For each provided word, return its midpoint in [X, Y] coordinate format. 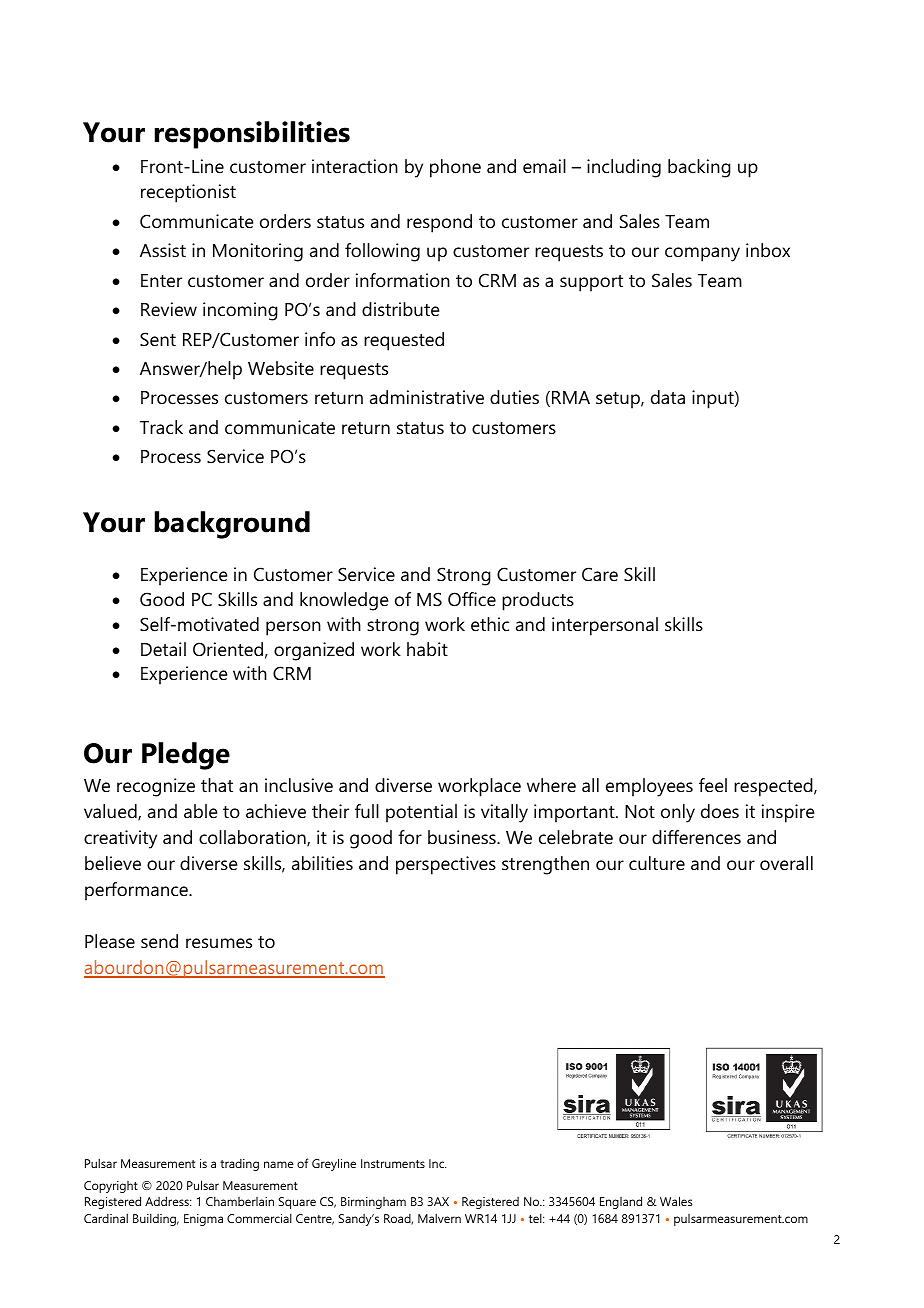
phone [455, 168]
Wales [676, 1201]
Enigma [203, 1220]
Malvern [439, 1218]
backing [699, 168]
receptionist [188, 193]
